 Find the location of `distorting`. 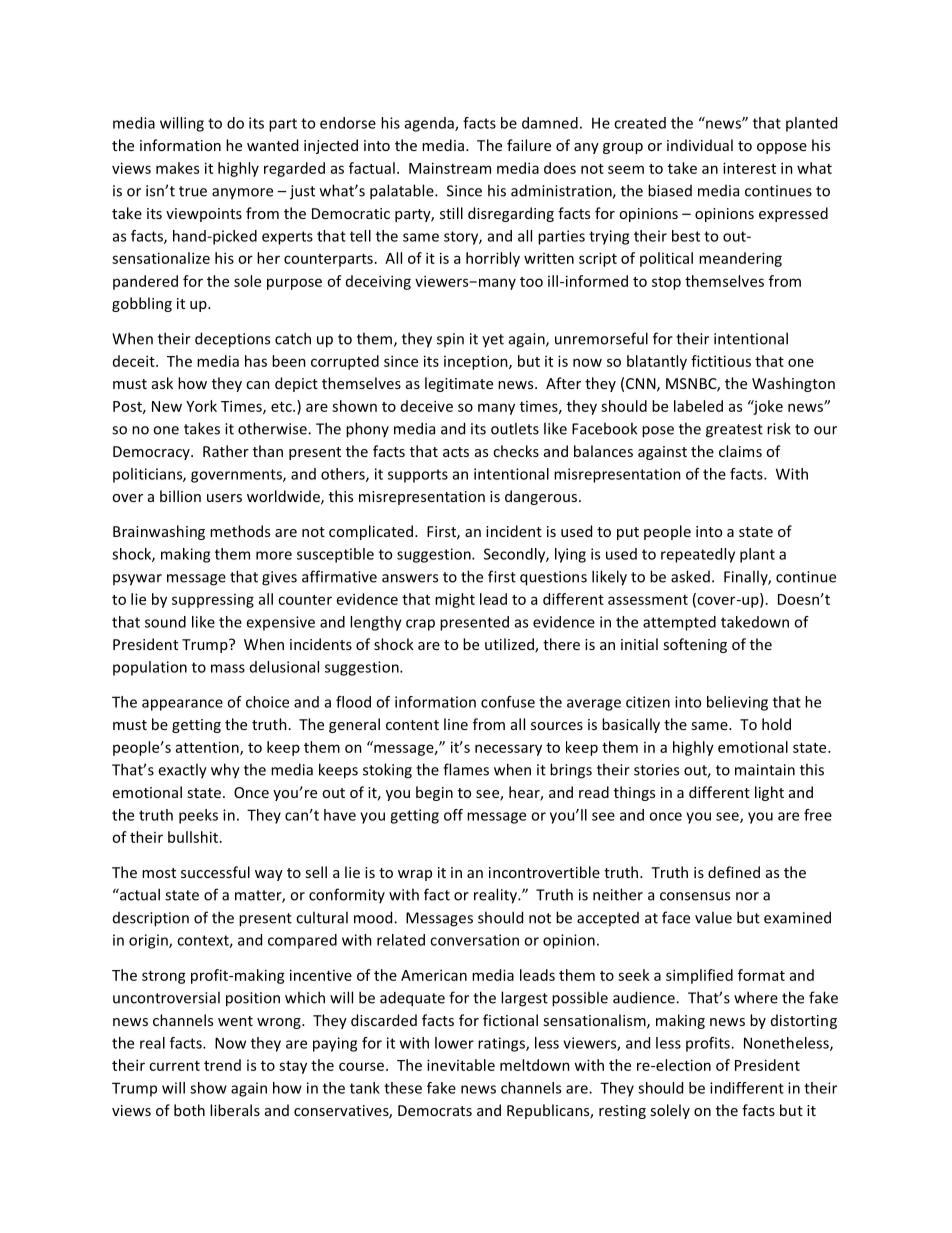

distorting is located at coordinates (804, 1021).
